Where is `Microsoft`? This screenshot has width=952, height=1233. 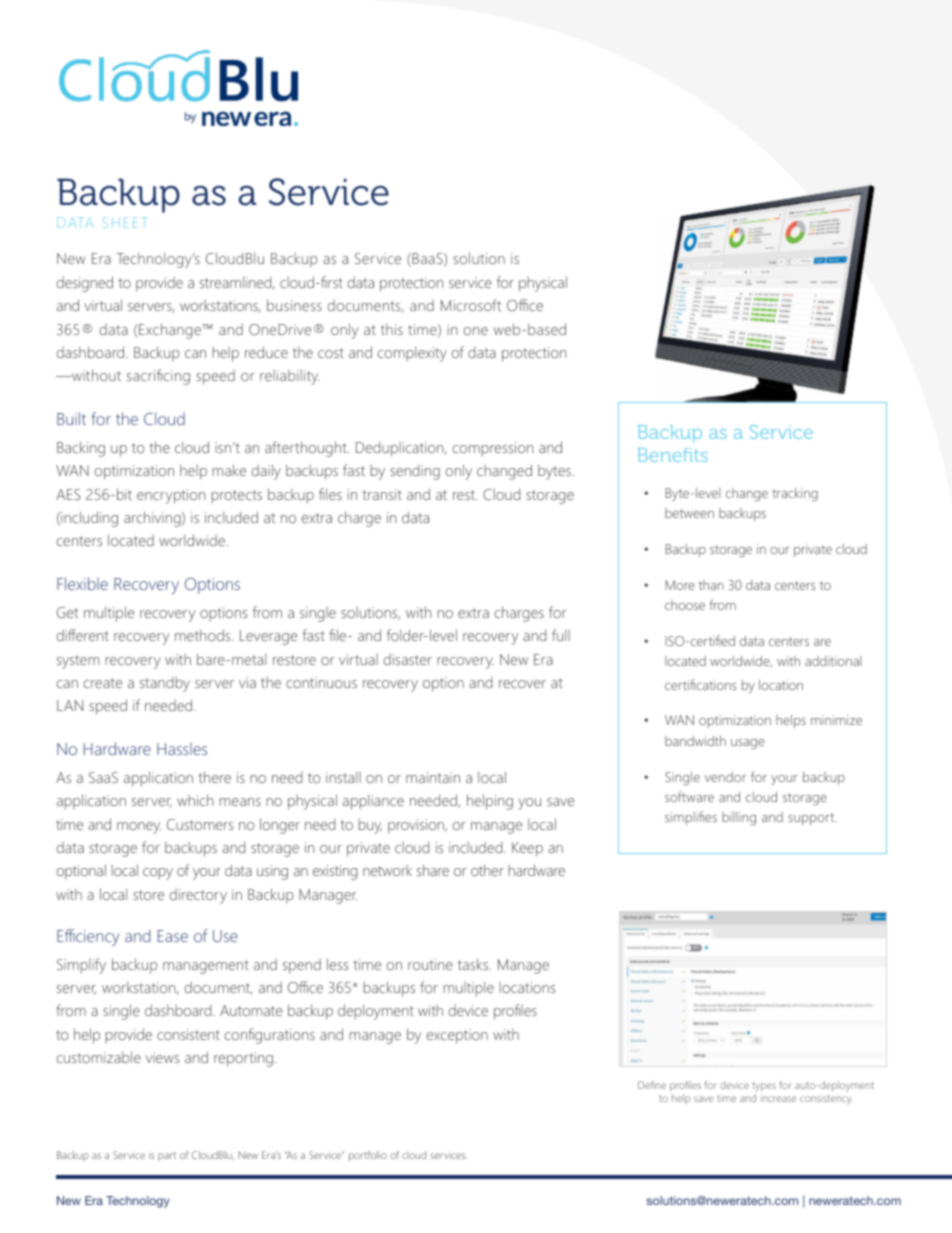 Microsoft is located at coordinates (471, 305).
